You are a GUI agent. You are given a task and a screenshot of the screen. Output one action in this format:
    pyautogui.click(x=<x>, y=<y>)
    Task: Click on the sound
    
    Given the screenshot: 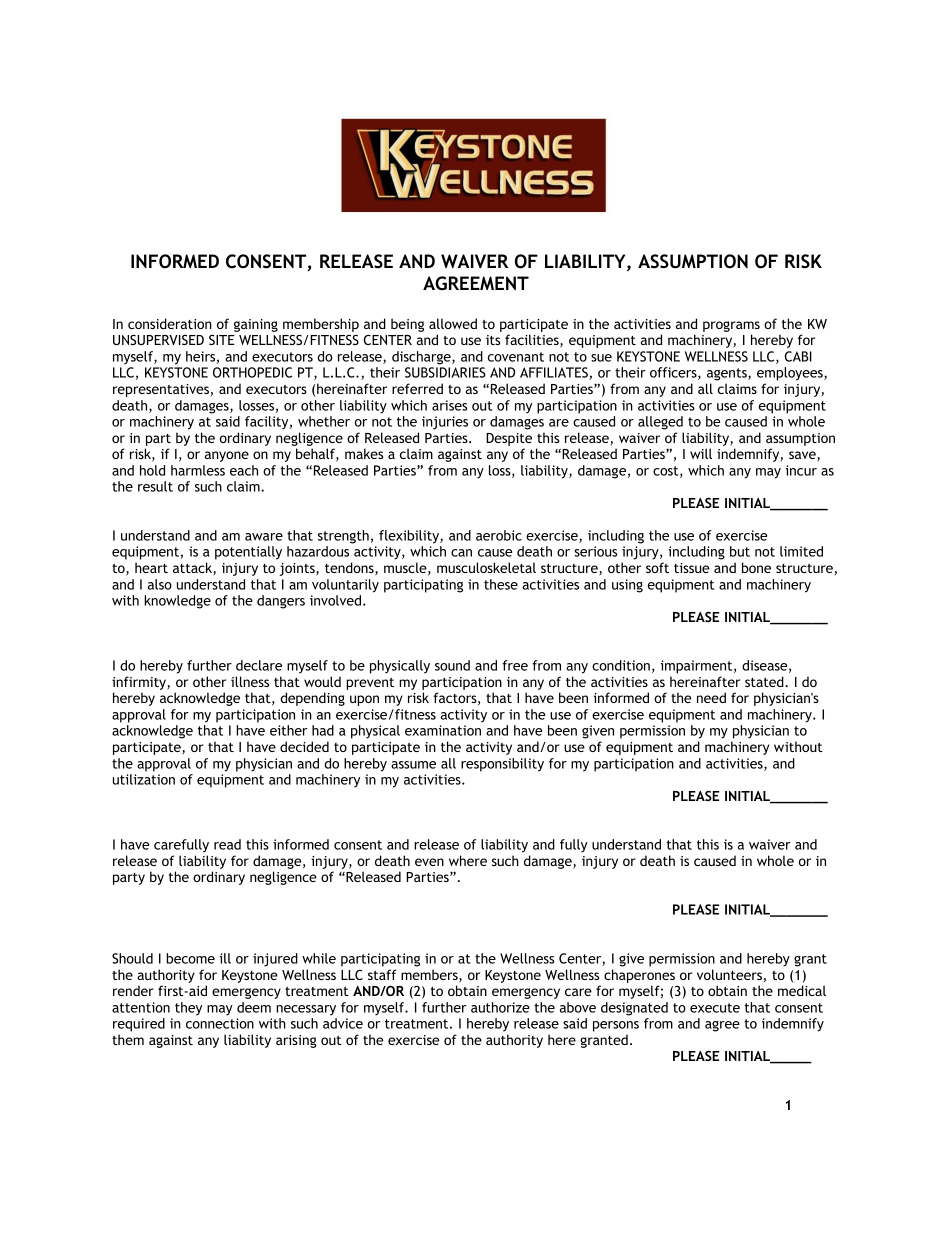 What is the action you would take?
    pyautogui.click(x=452, y=665)
